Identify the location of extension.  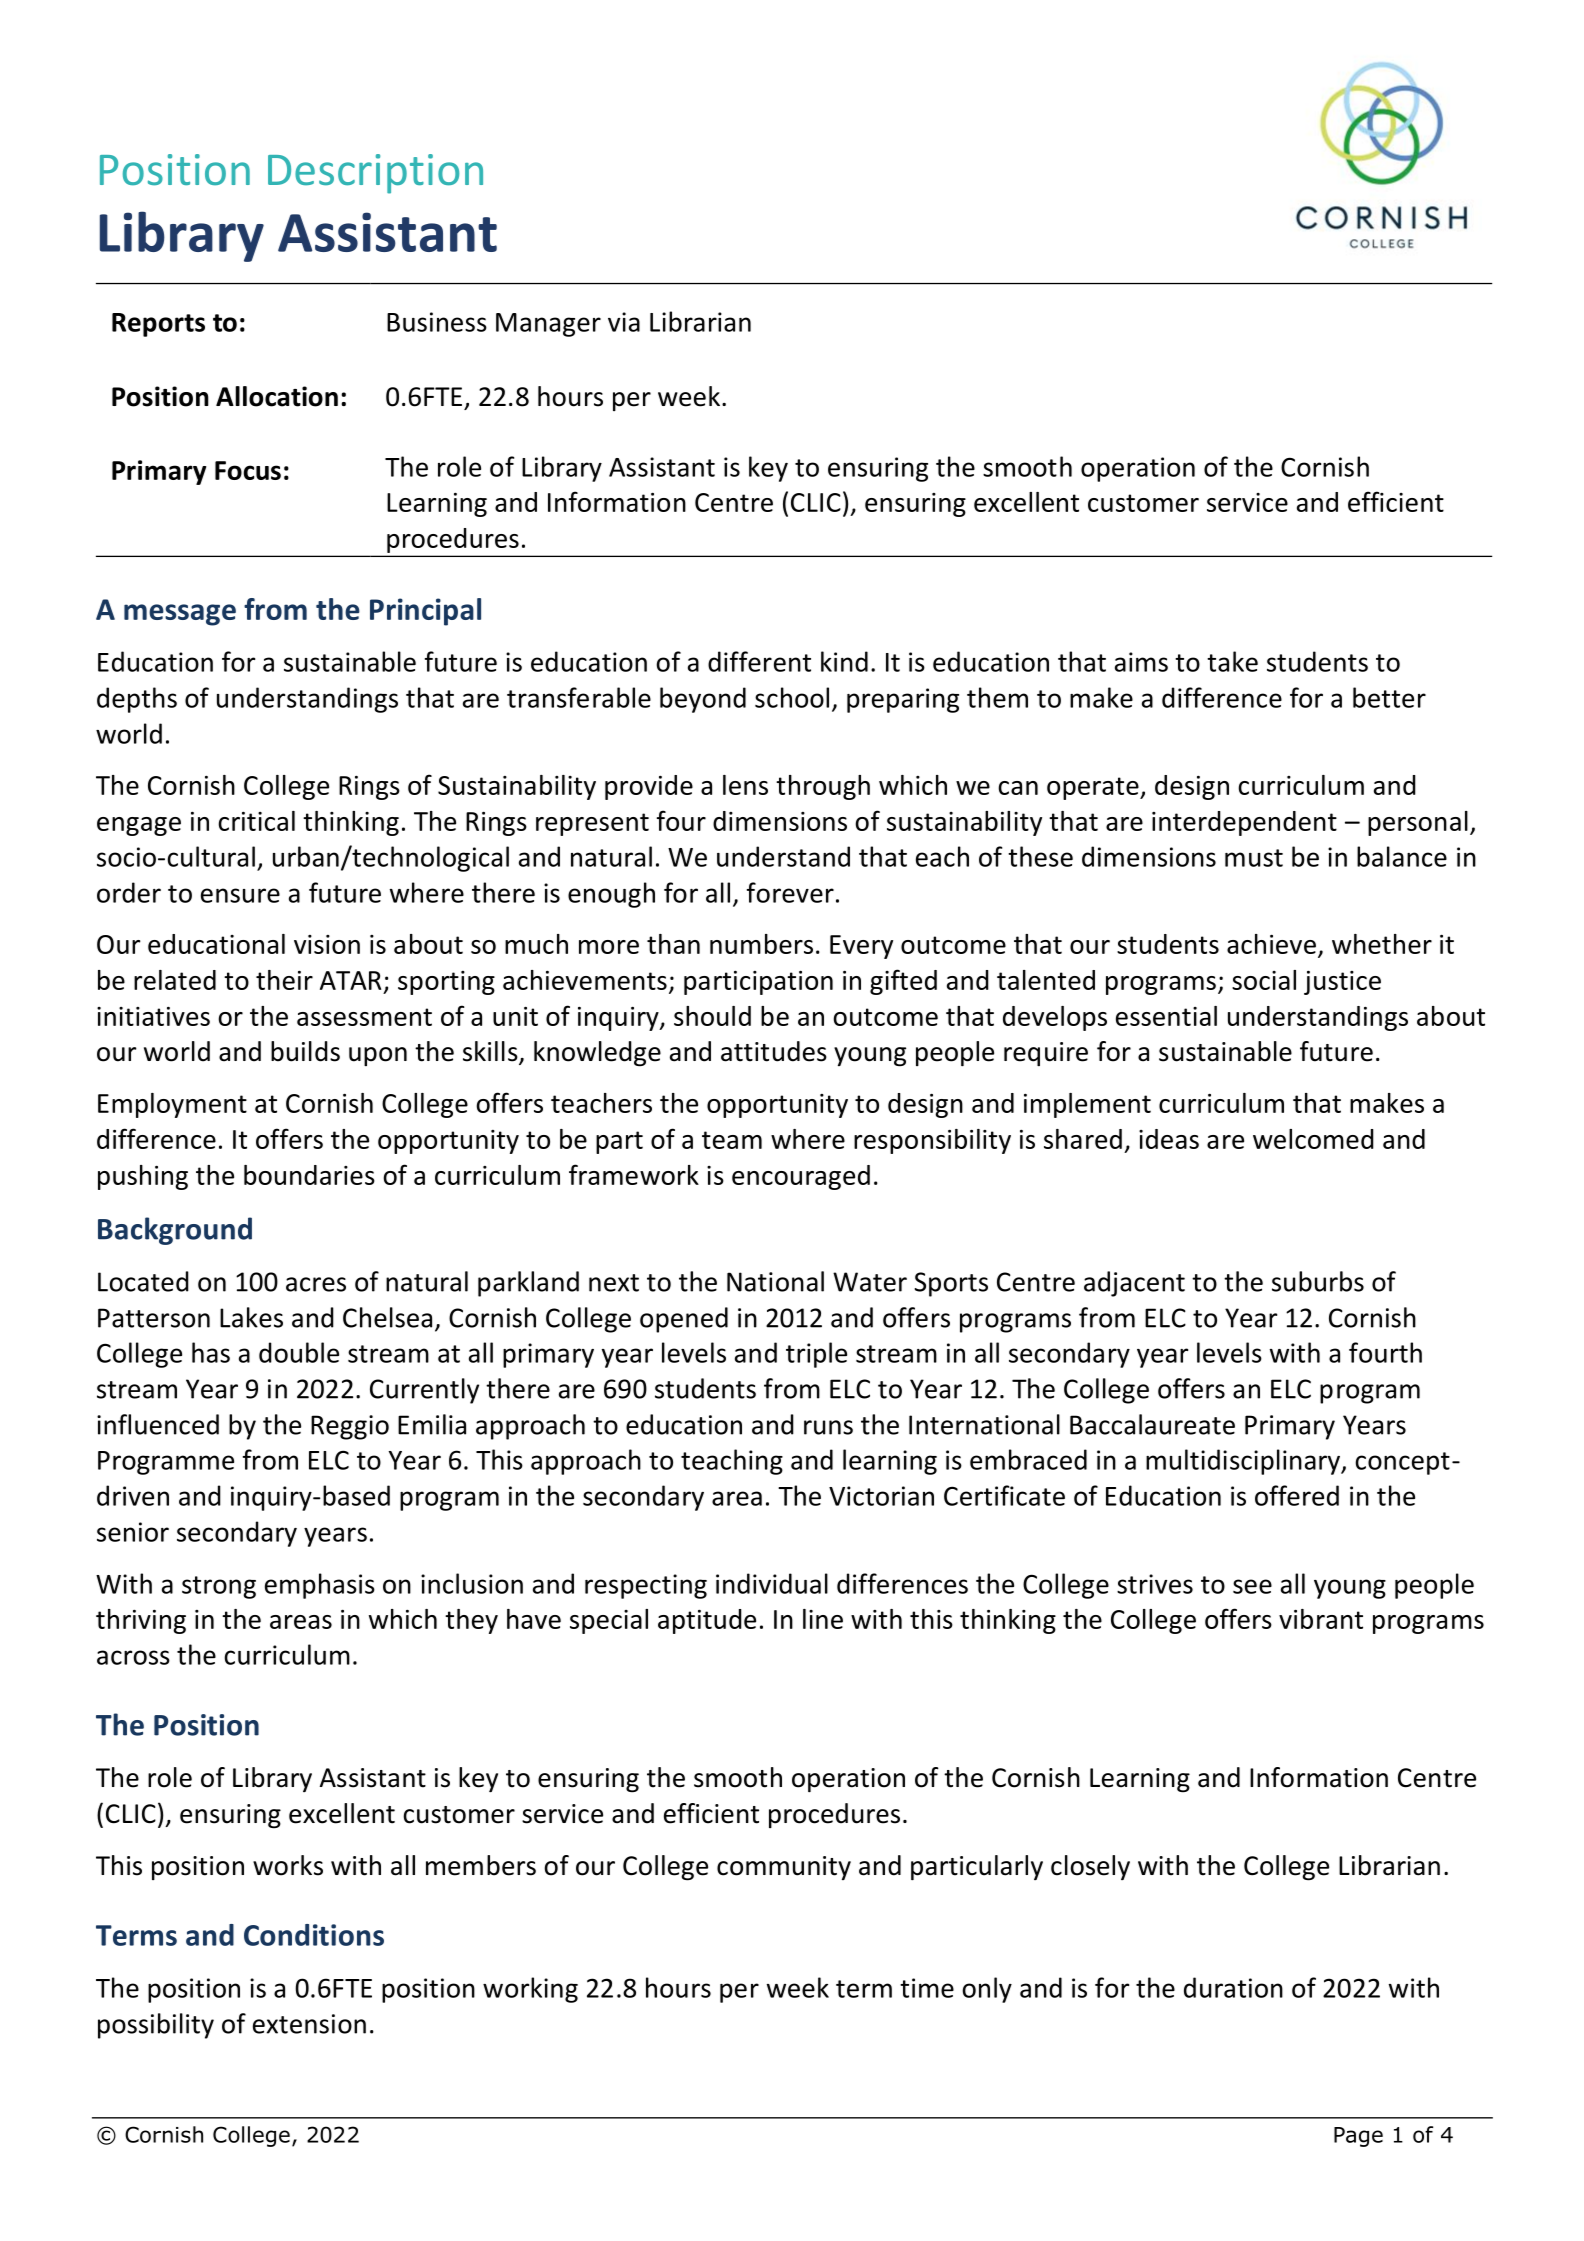
(309, 2024).
